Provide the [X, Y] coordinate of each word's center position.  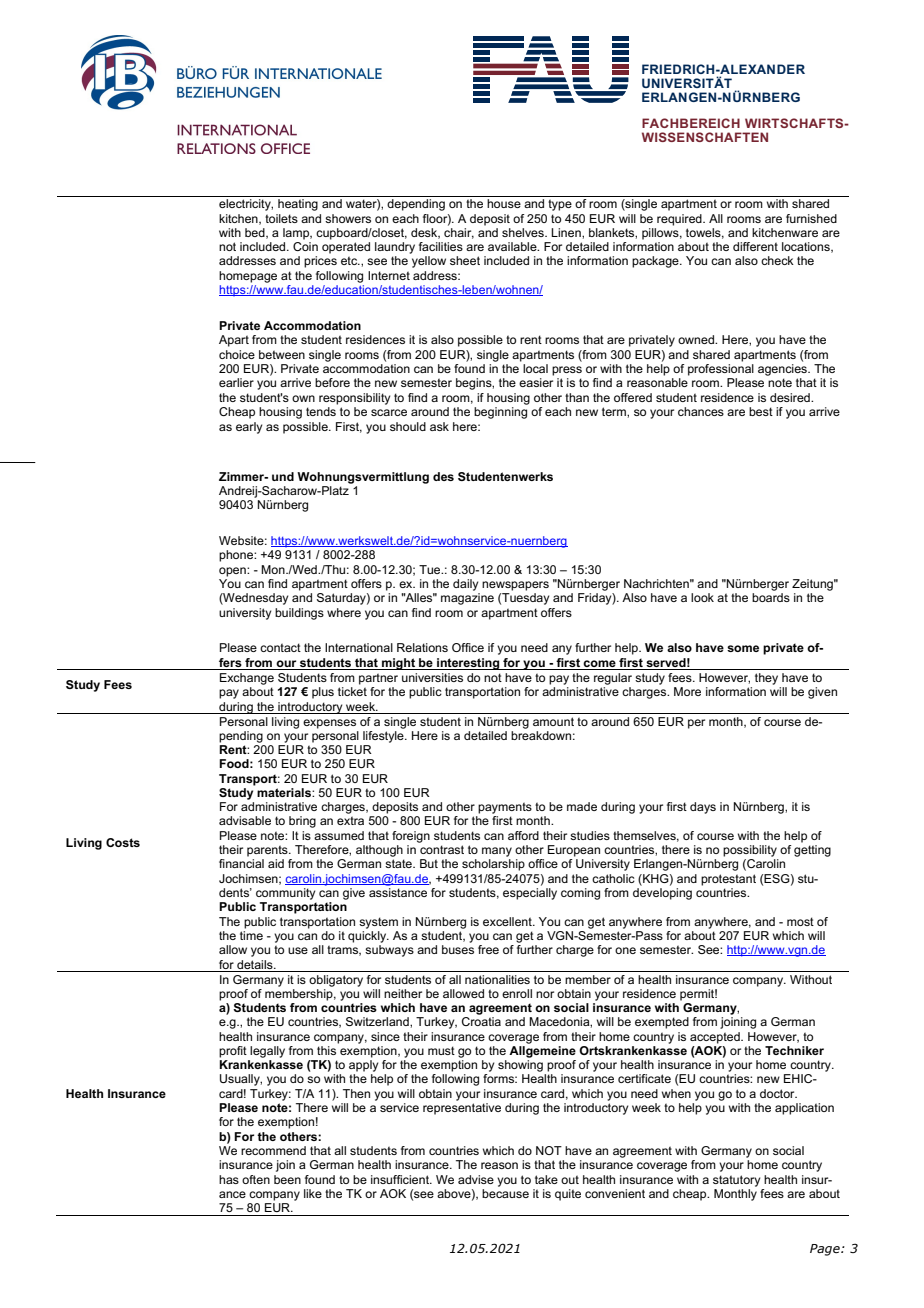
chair [459, 232]
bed [256, 233]
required [680, 220]
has [229, 1179]
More [687, 691]
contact [280, 647]
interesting [468, 664]
